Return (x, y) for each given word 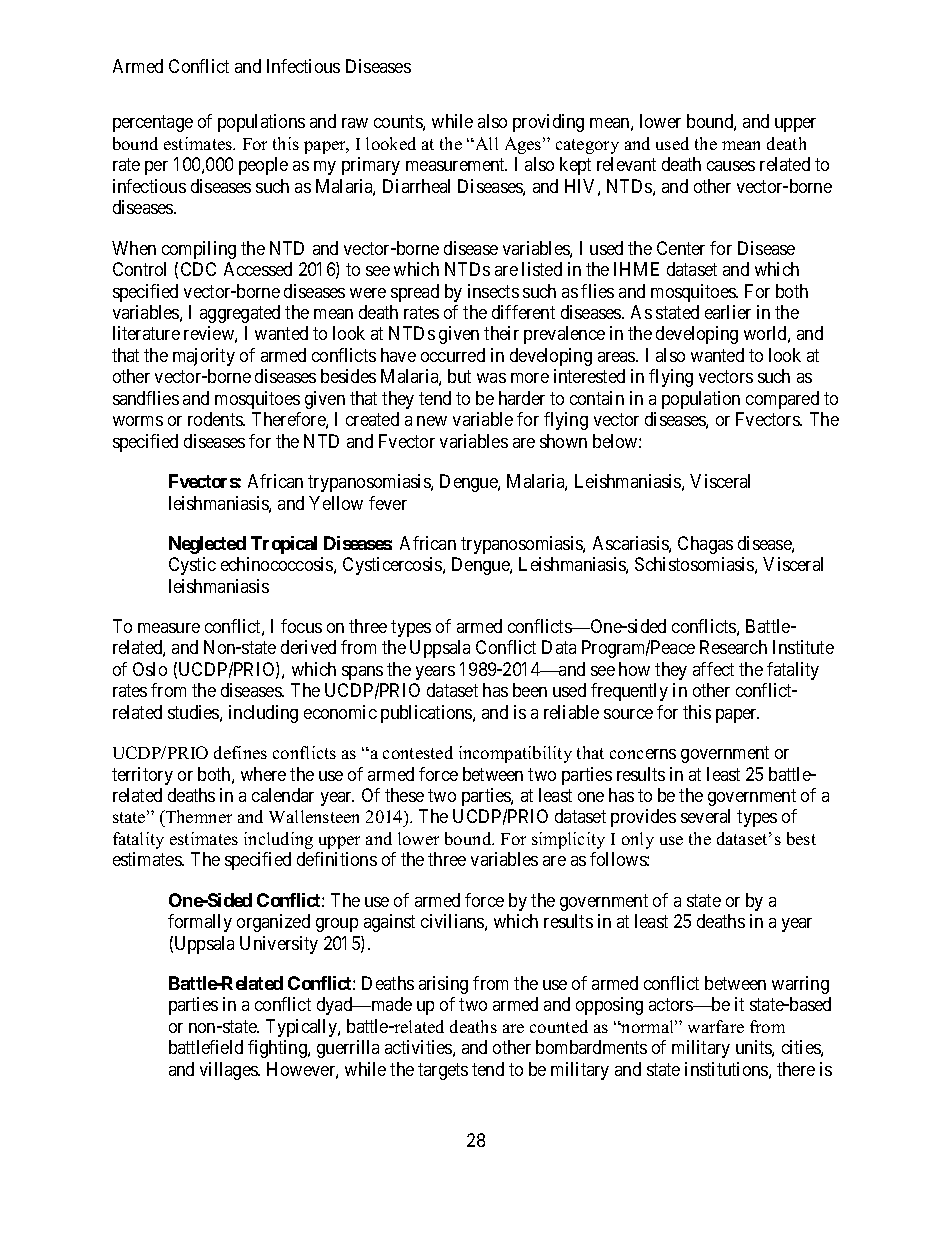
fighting (278, 1049)
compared (782, 400)
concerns (643, 754)
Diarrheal (416, 186)
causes (731, 166)
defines (240, 752)
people (263, 166)
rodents (216, 419)
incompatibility (515, 754)
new (432, 421)
